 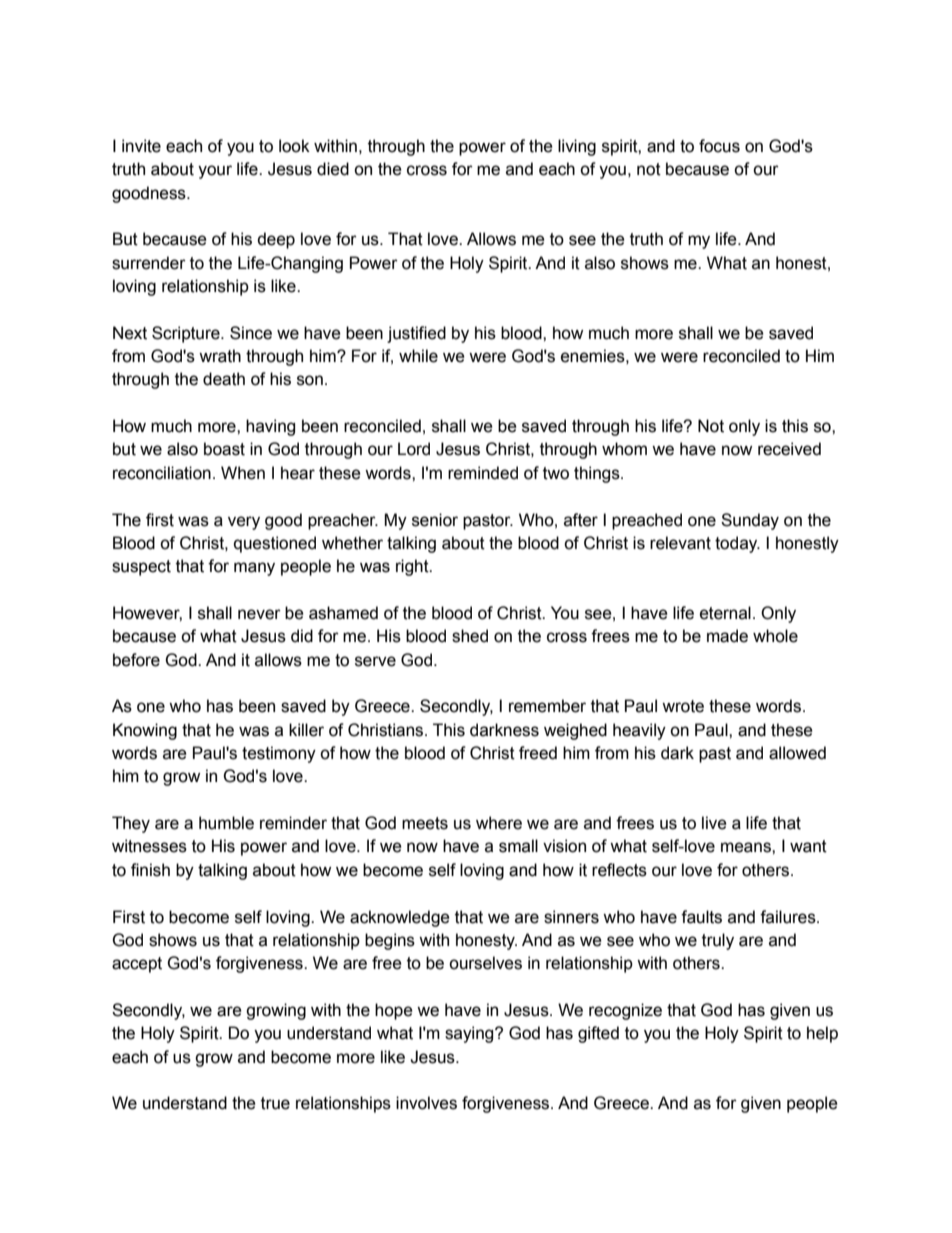 What do you see at coordinates (275, 1103) in the document?
I see `true` at bounding box center [275, 1103].
